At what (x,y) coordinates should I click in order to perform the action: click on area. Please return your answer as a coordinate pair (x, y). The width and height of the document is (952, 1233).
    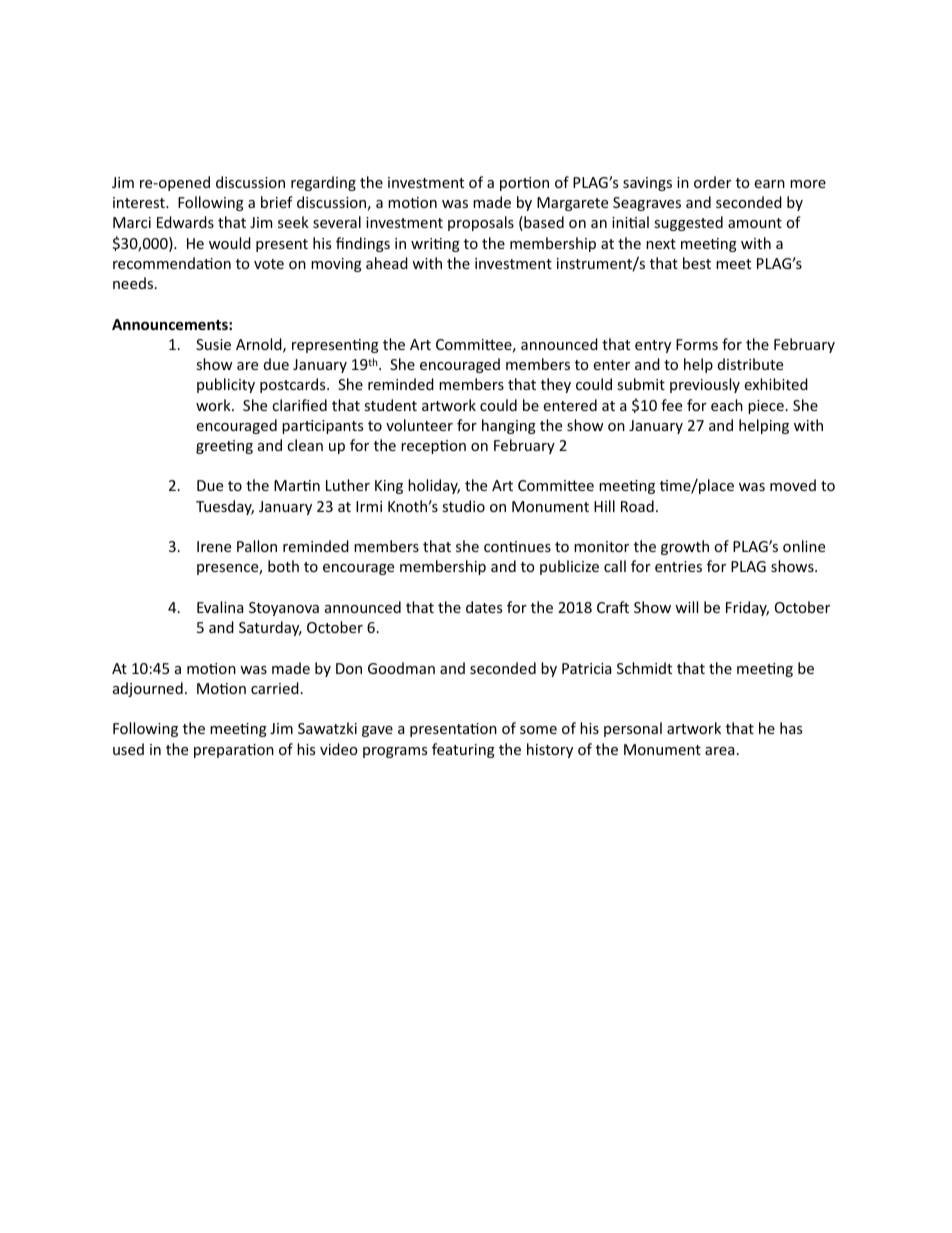
    Looking at the image, I should click on (719, 751).
